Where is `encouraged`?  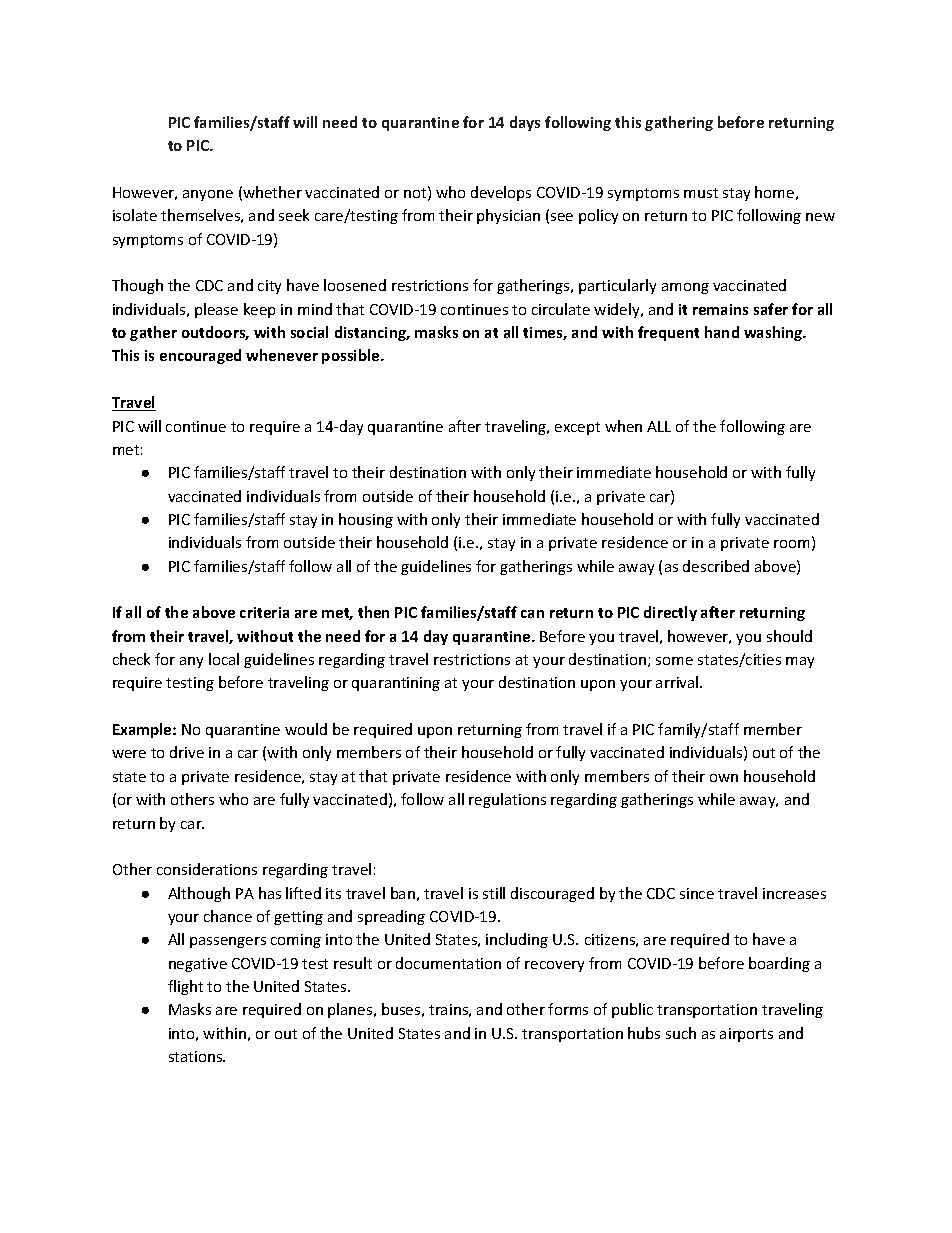 encouraged is located at coordinates (200, 356).
